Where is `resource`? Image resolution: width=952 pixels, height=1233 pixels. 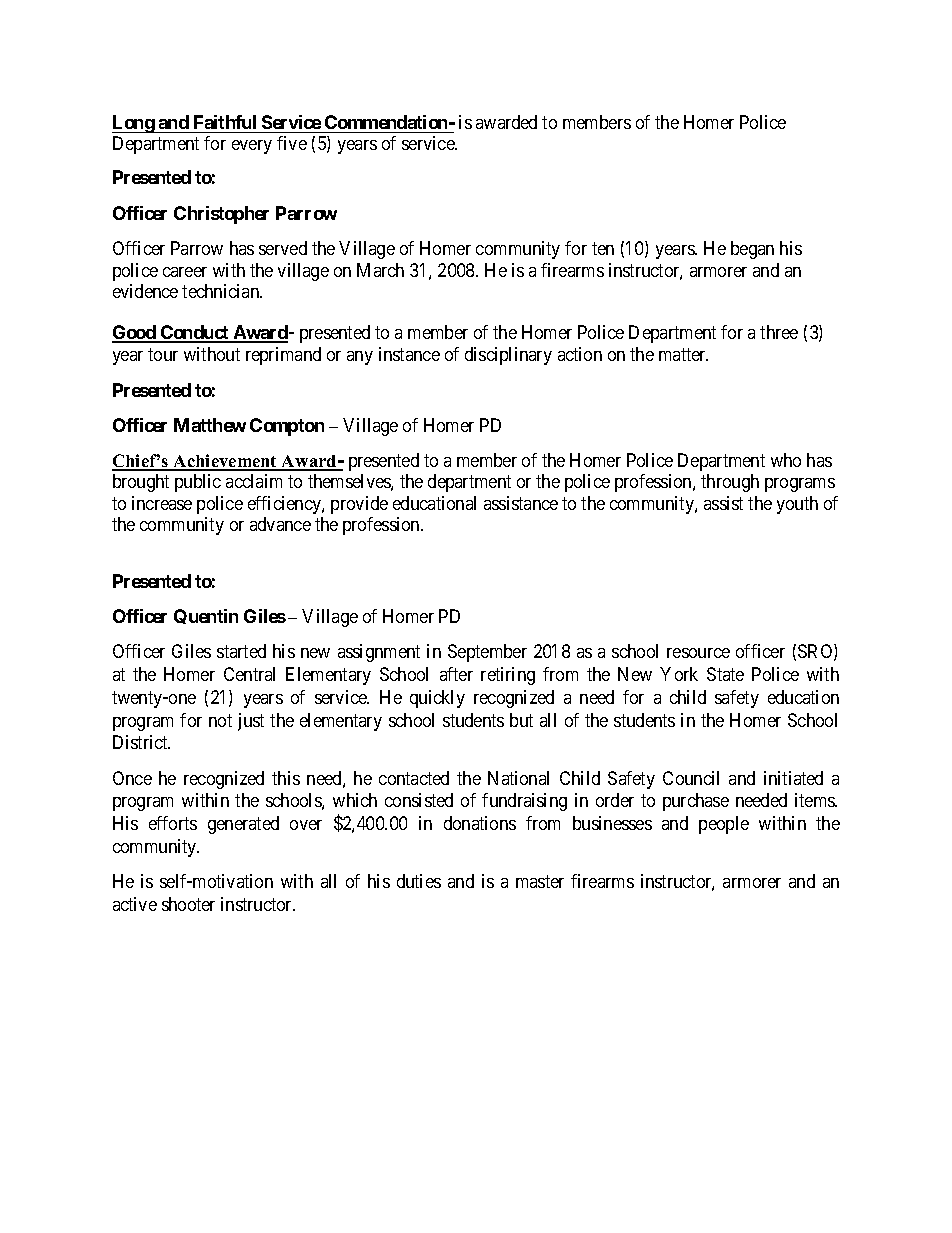
resource is located at coordinates (698, 653).
